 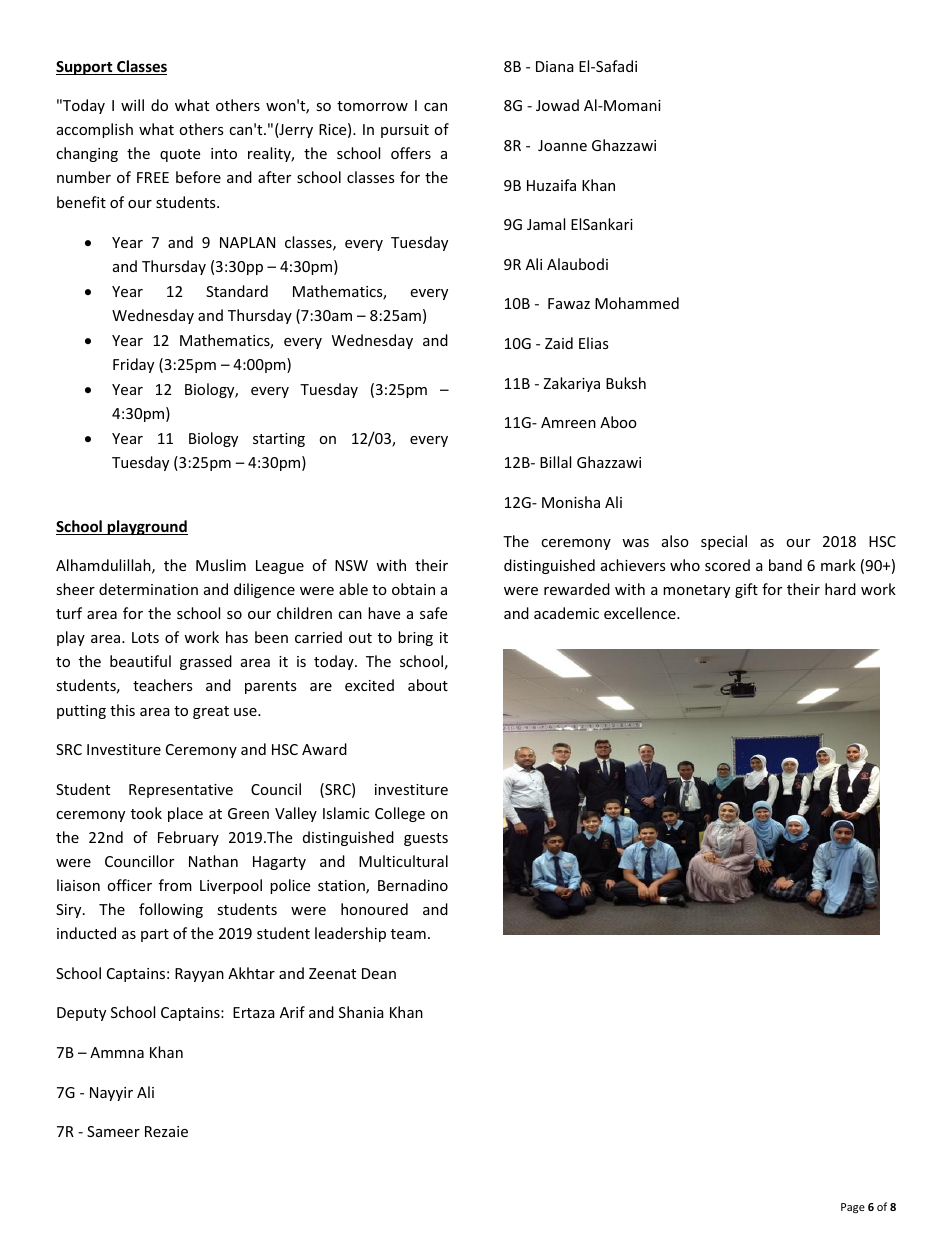 What do you see at coordinates (746, 590) in the image?
I see `gift` at bounding box center [746, 590].
